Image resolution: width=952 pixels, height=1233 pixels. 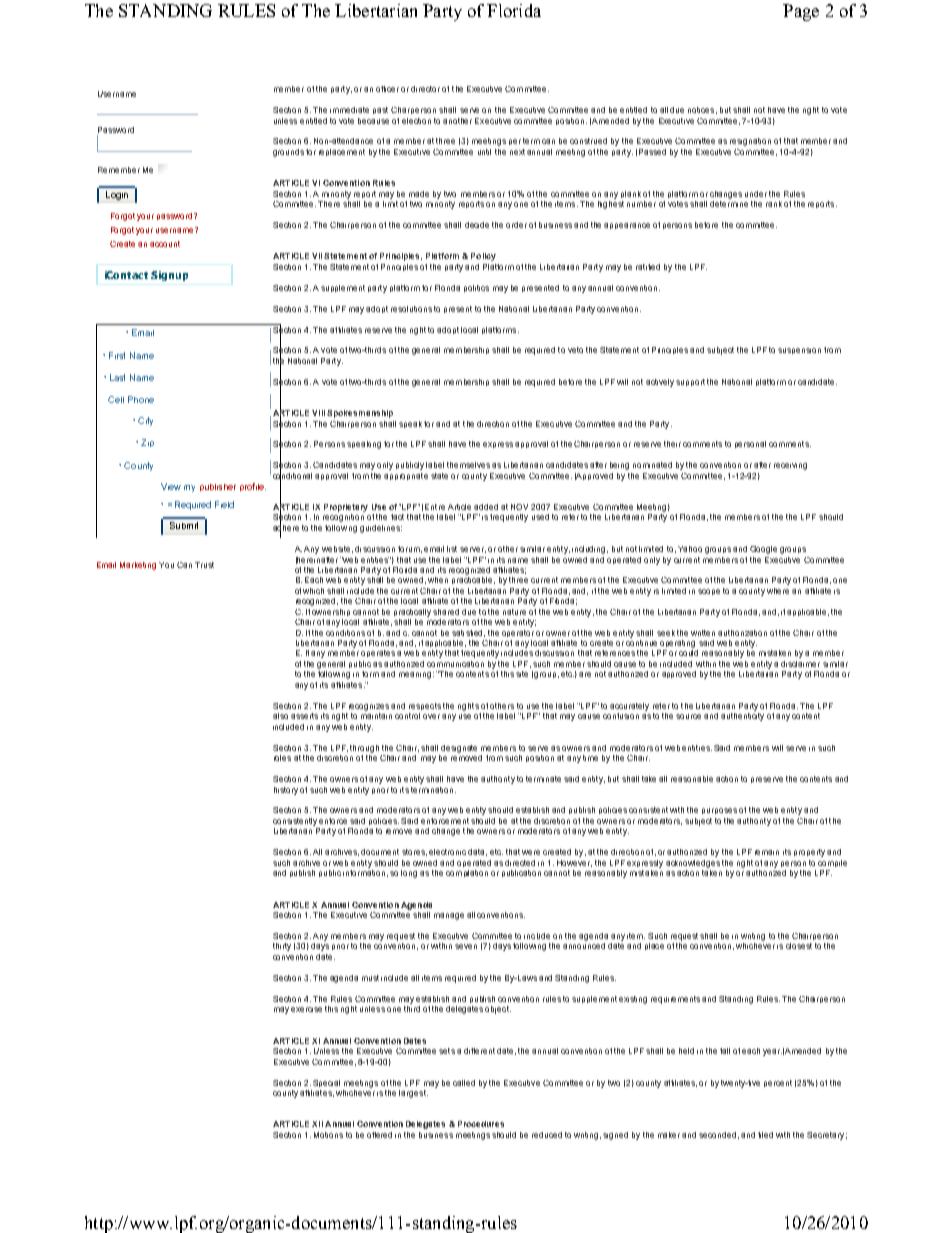 I want to click on remain, so click(x=767, y=852).
